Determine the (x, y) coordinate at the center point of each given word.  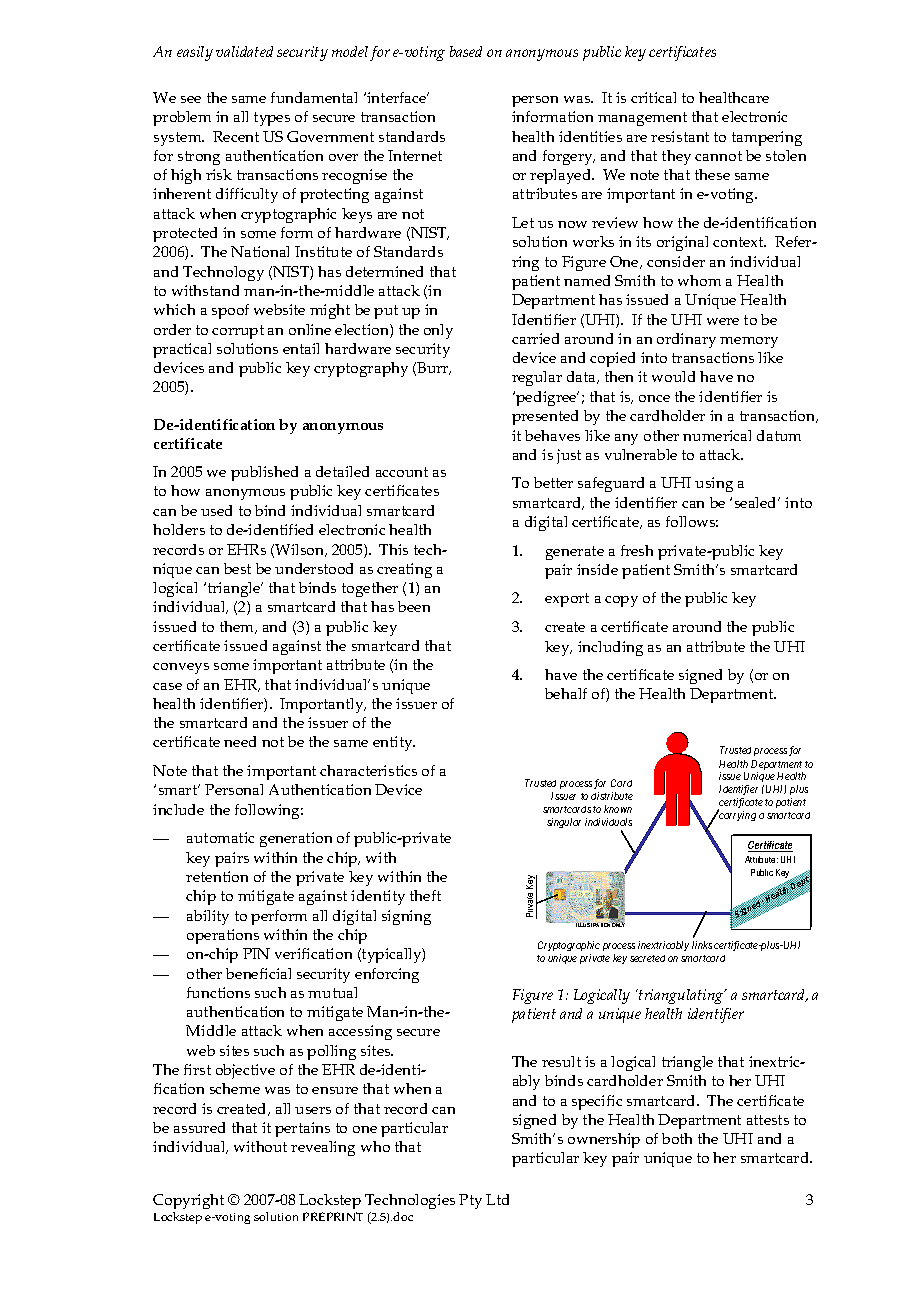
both (677, 1138)
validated (244, 51)
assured (199, 1127)
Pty (470, 1201)
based (466, 51)
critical (653, 97)
